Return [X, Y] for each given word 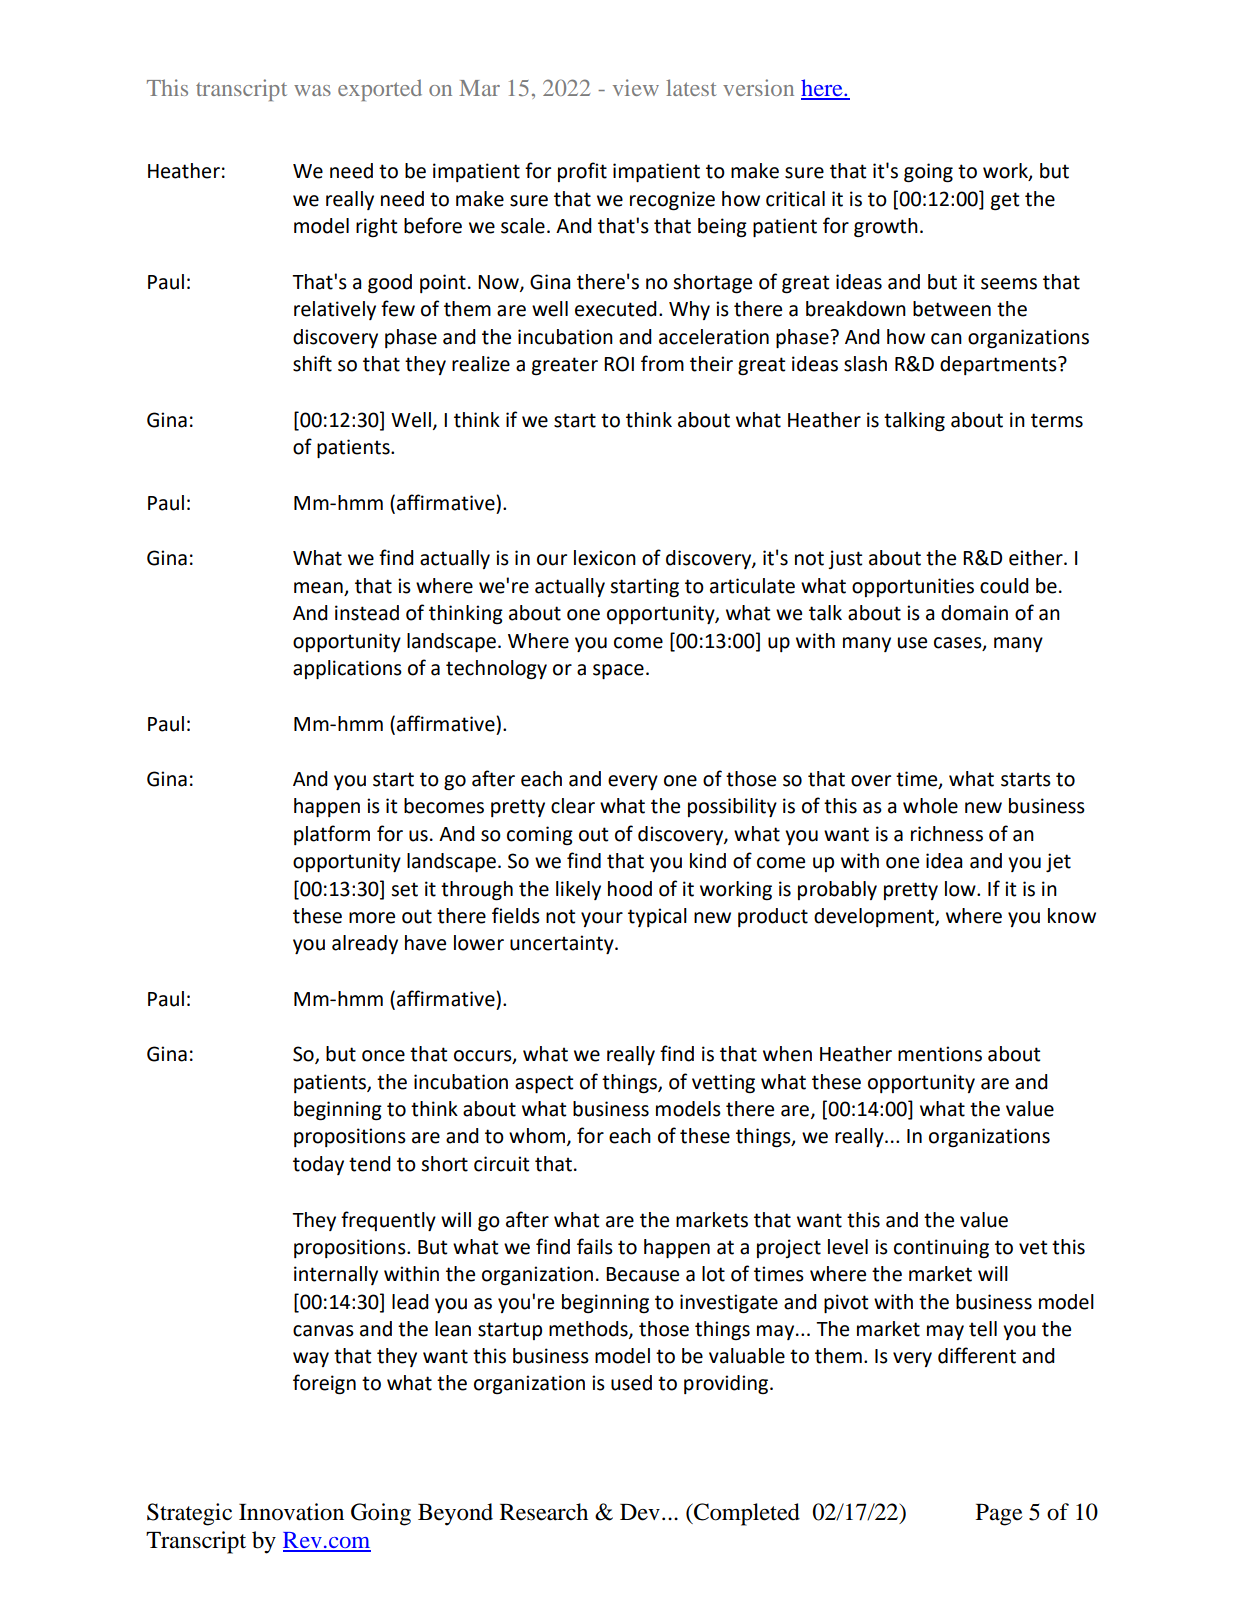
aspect [544, 1084]
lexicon [605, 558]
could [1004, 586]
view [636, 87]
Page [999, 1515]
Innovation [291, 1512]
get [1005, 201]
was [312, 90]
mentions [940, 1054]
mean [318, 588]
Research [544, 1512]
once [383, 1056]
